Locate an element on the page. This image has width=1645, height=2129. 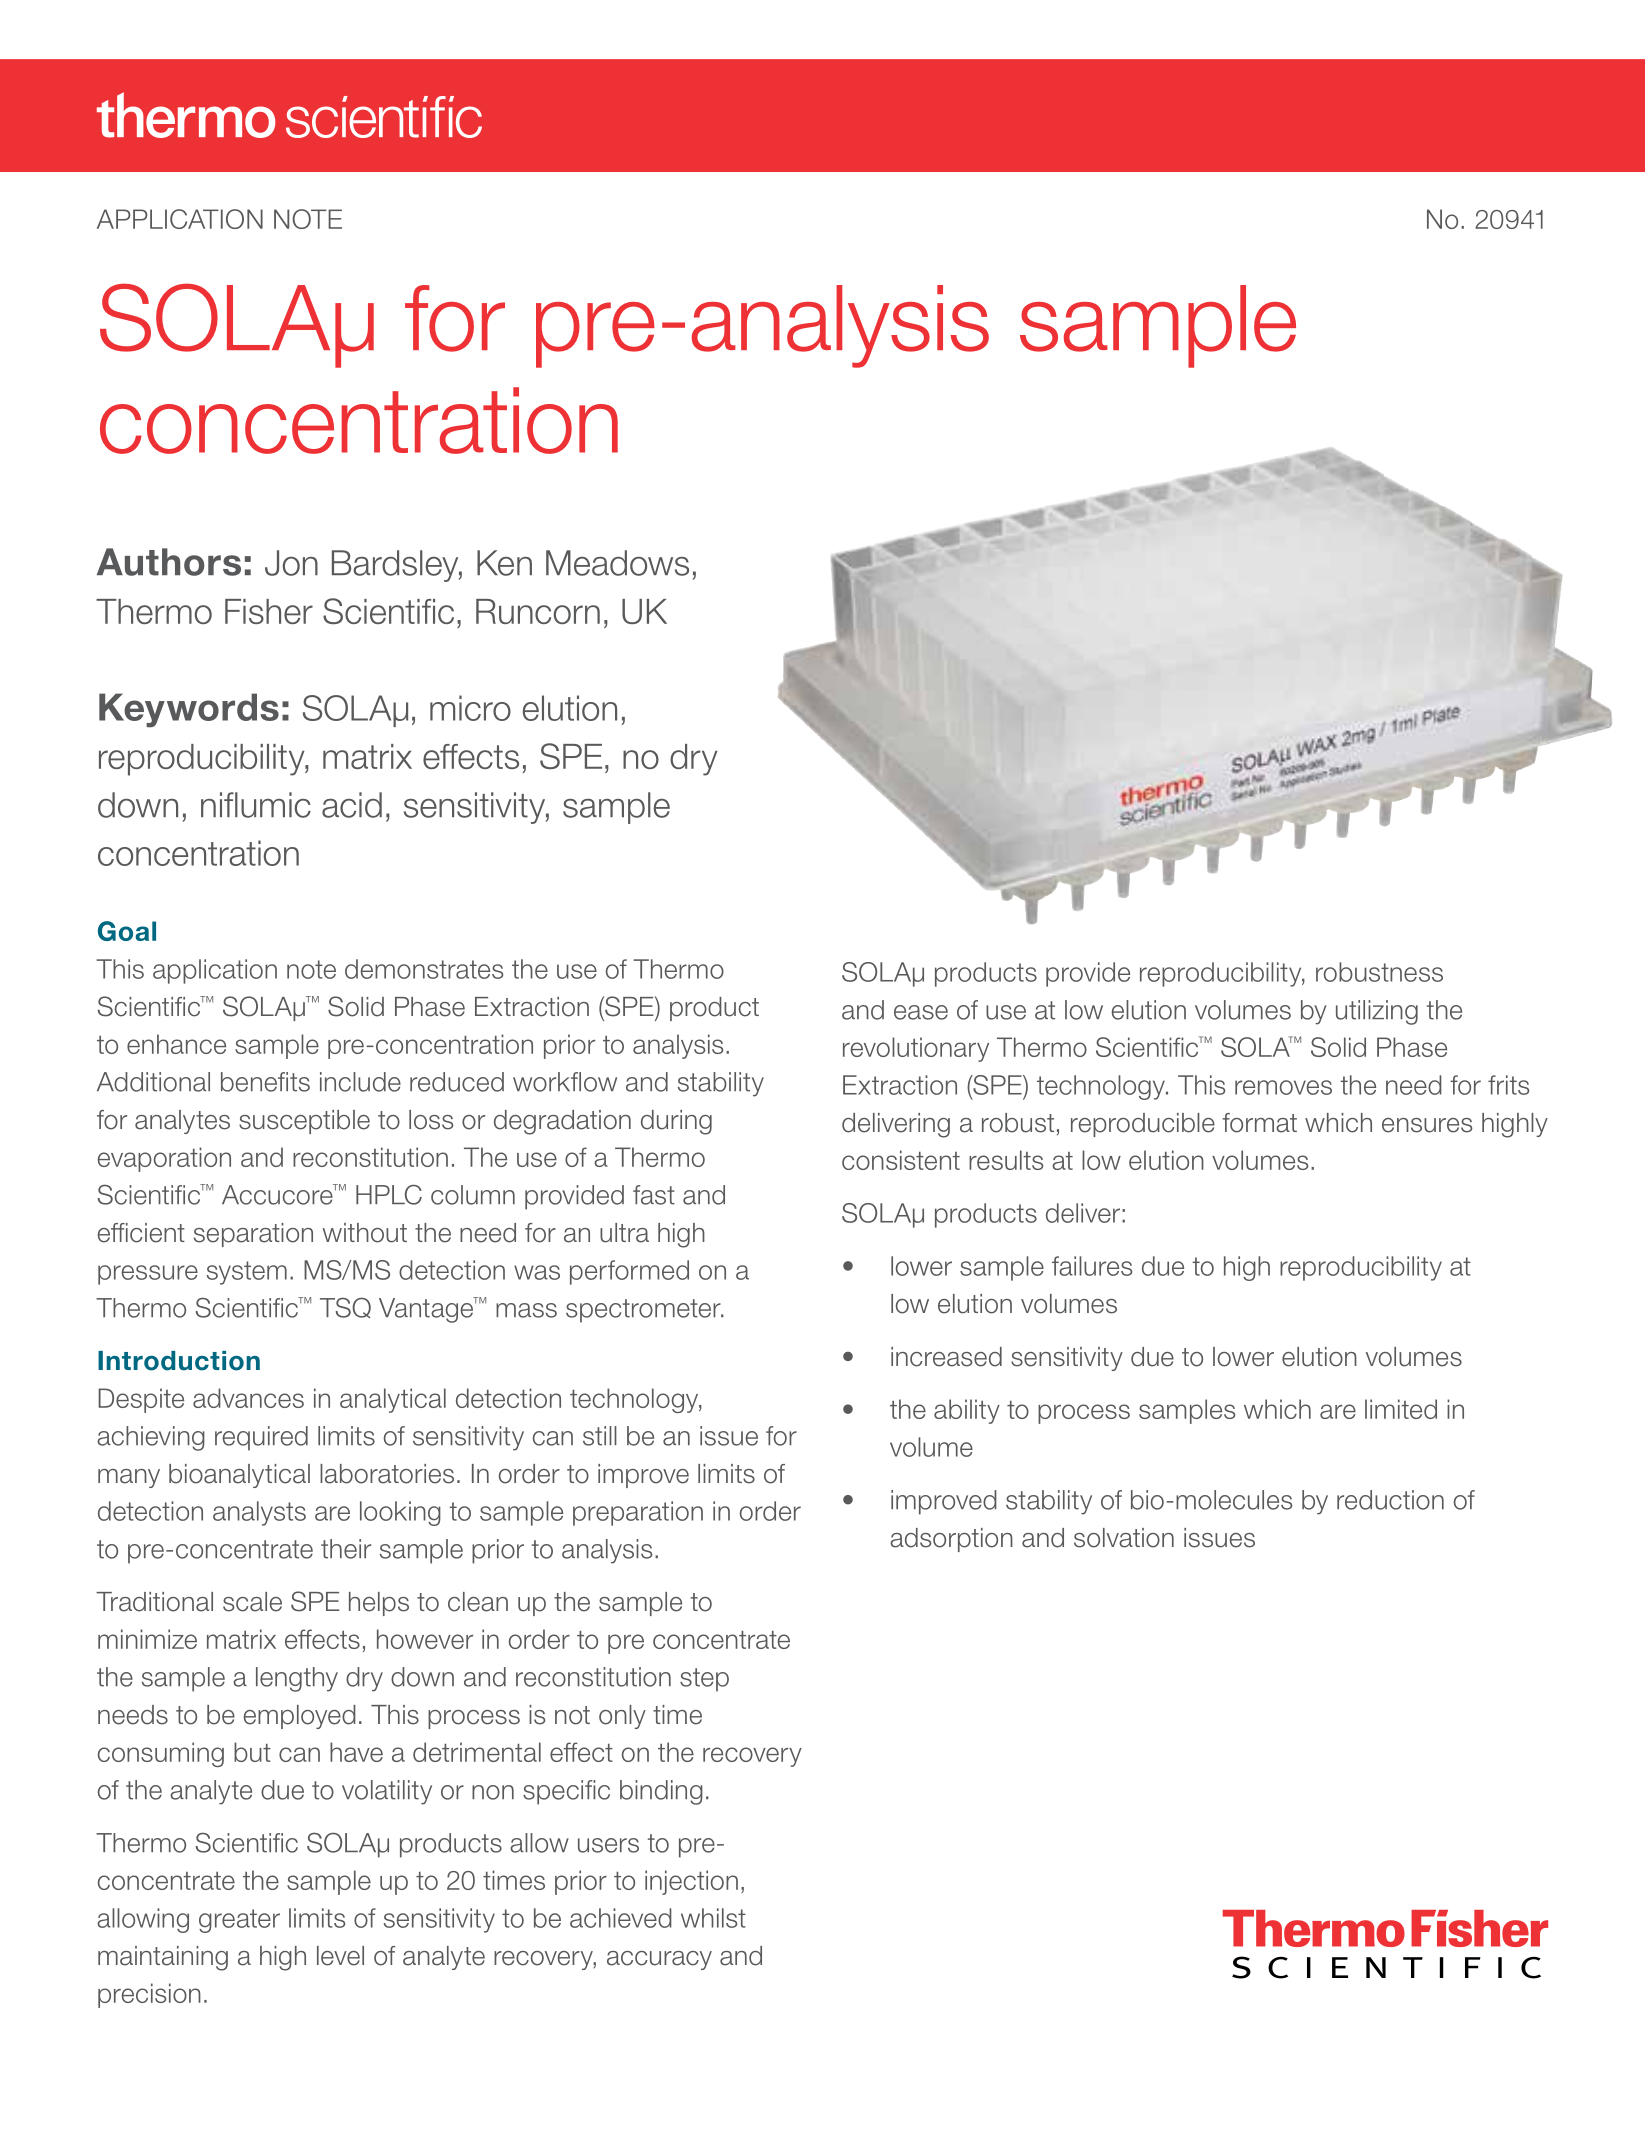
Ken is located at coordinates (504, 563).
